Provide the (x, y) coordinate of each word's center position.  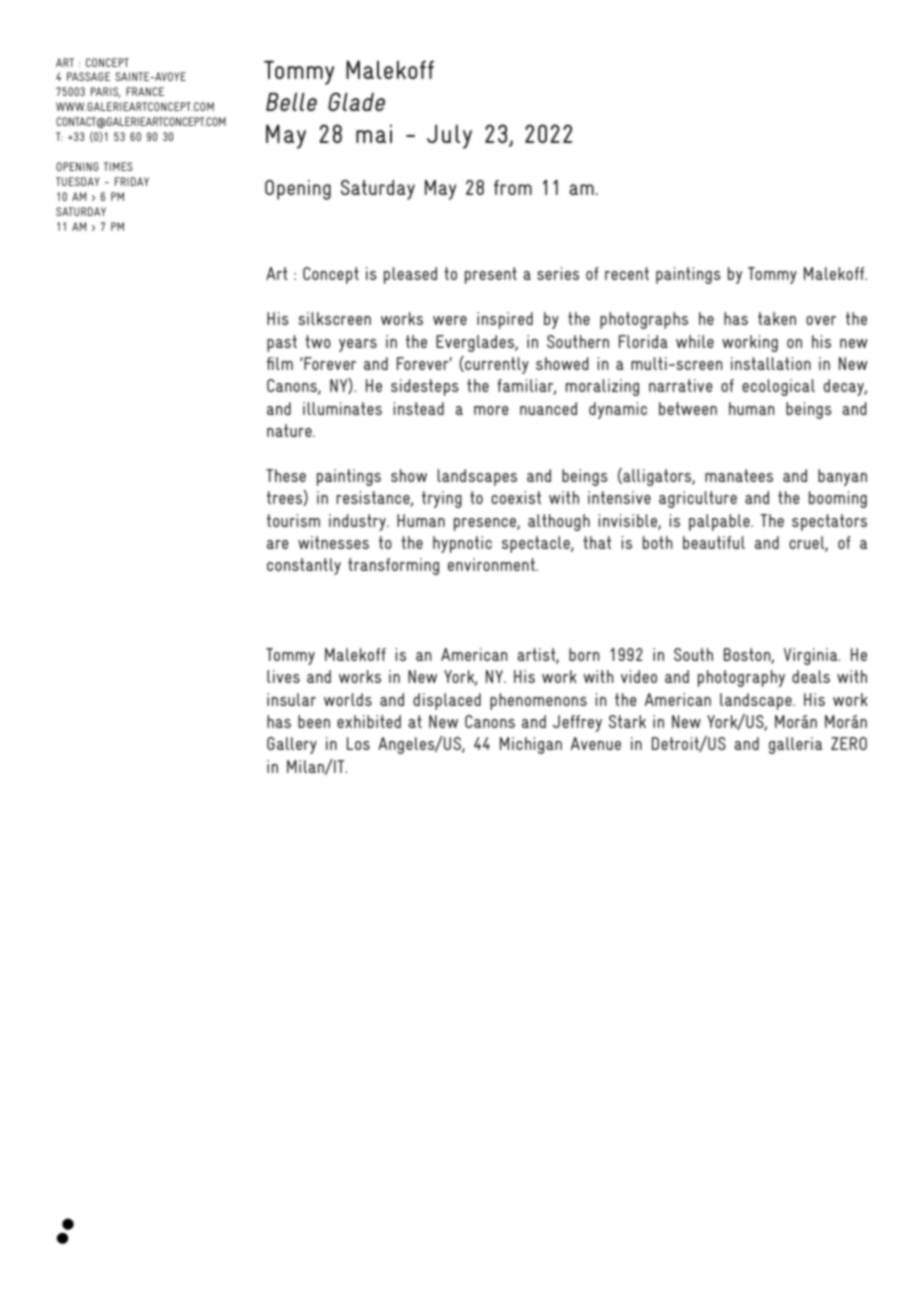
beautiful (714, 542)
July (449, 136)
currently (496, 365)
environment (492, 564)
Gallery (292, 745)
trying (442, 499)
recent (627, 273)
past (282, 343)
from (513, 187)
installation (771, 363)
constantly (304, 566)
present (491, 275)
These (286, 475)
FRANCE (145, 91)
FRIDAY (132, 181)
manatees (739, 475)
